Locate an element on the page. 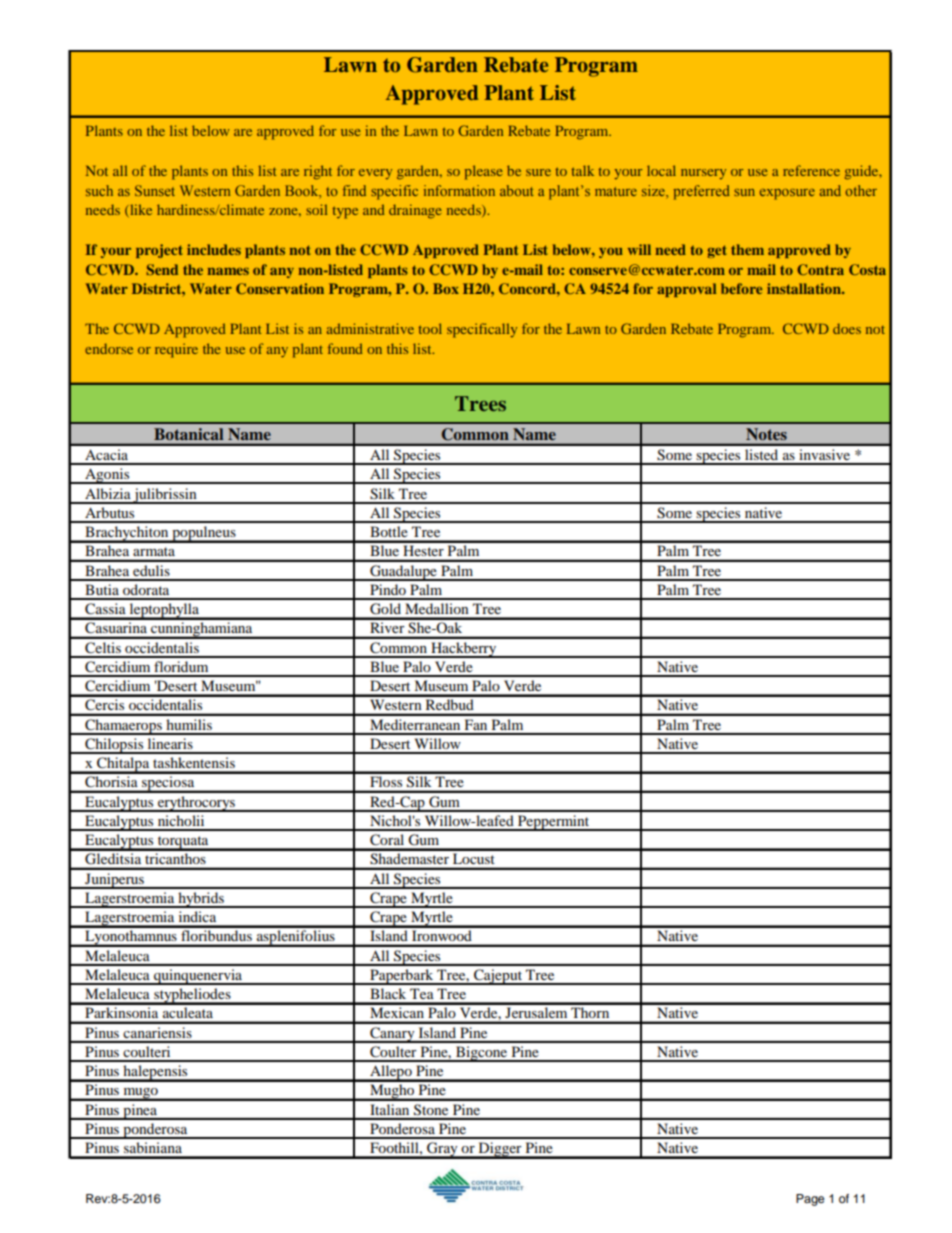 The image size is (952, 1233). Guadalupe is located at coordinates (403, 573).
